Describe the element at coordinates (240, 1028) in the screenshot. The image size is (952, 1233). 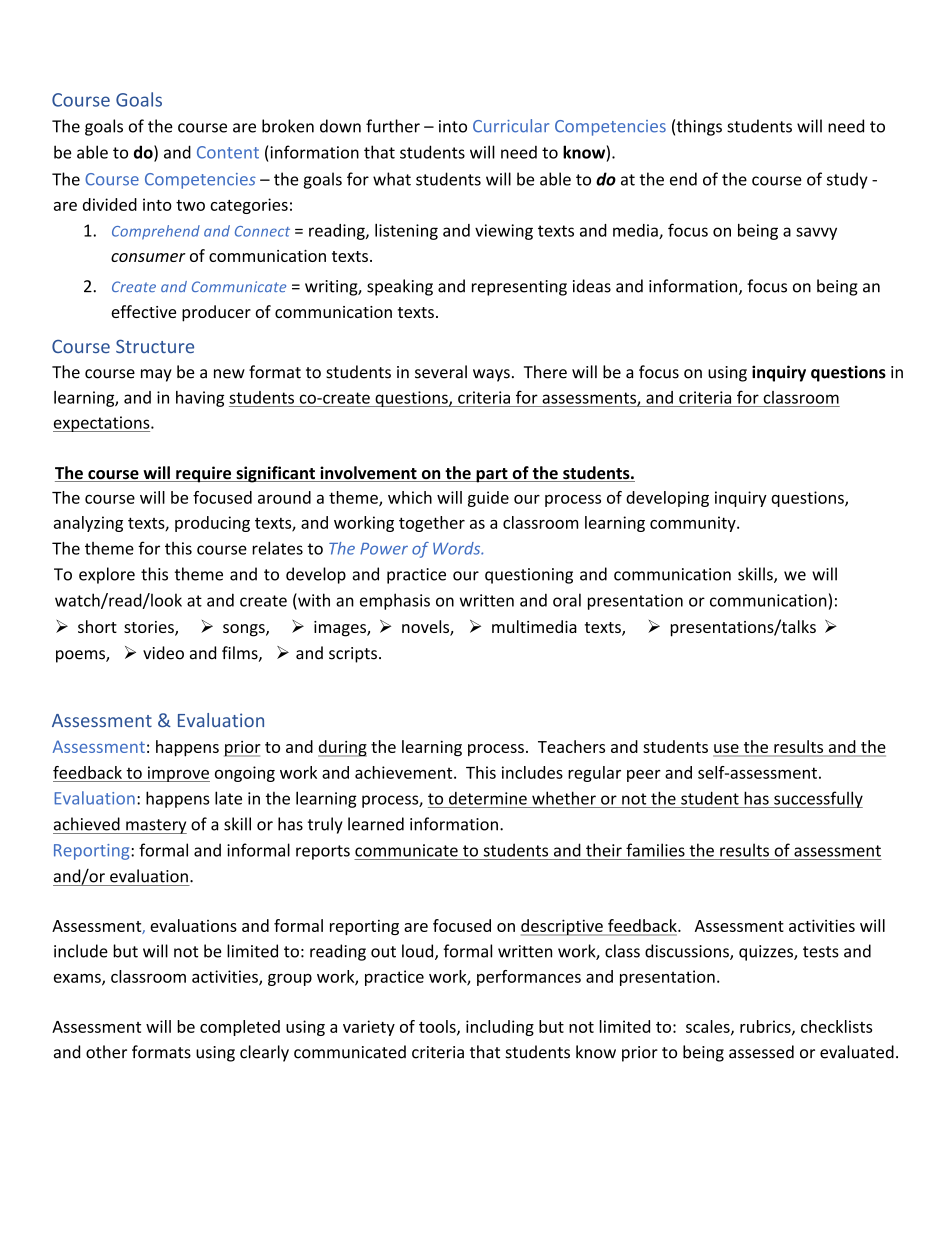
I see `completed` at that location.
